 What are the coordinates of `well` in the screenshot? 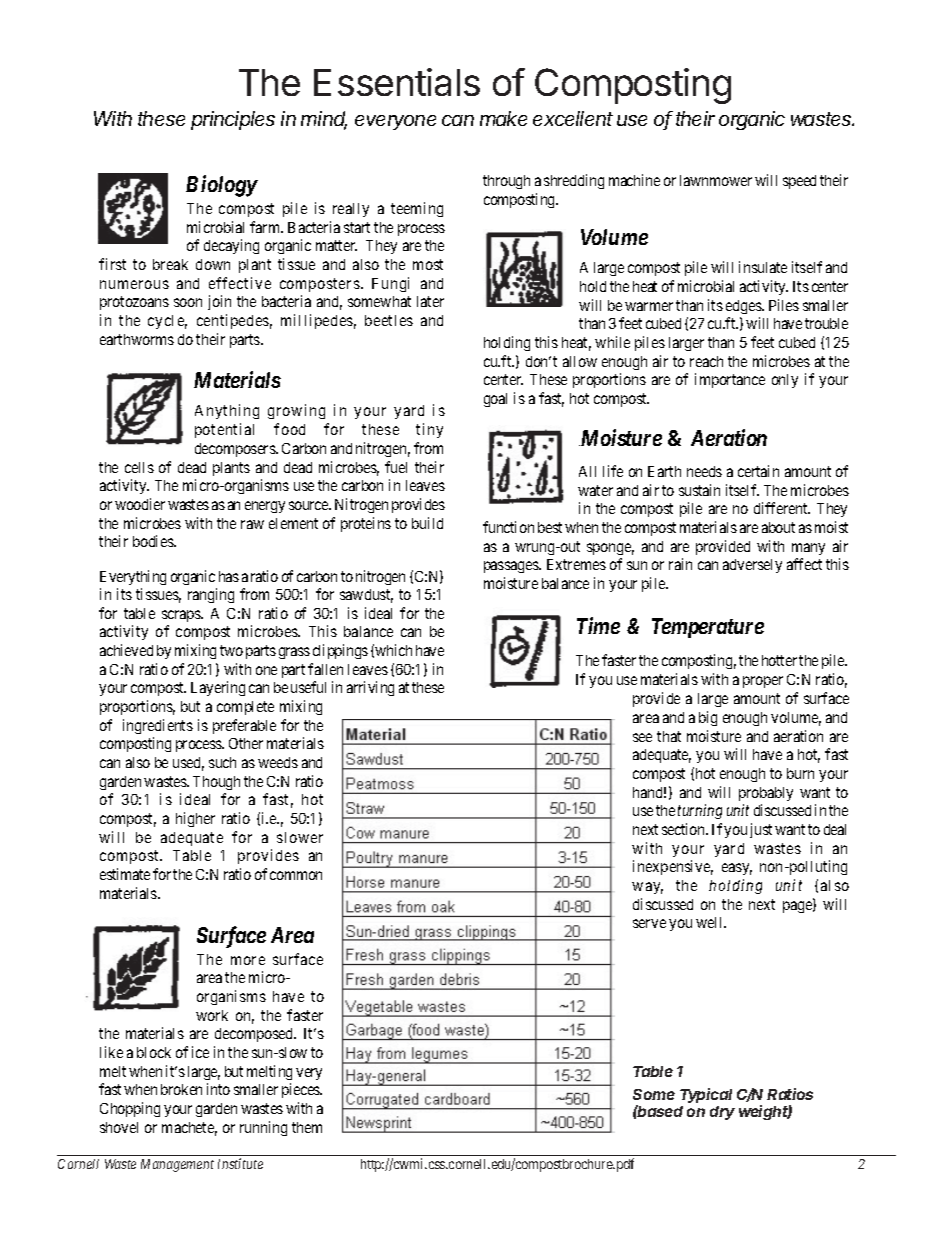 It's located at (711, 922).
